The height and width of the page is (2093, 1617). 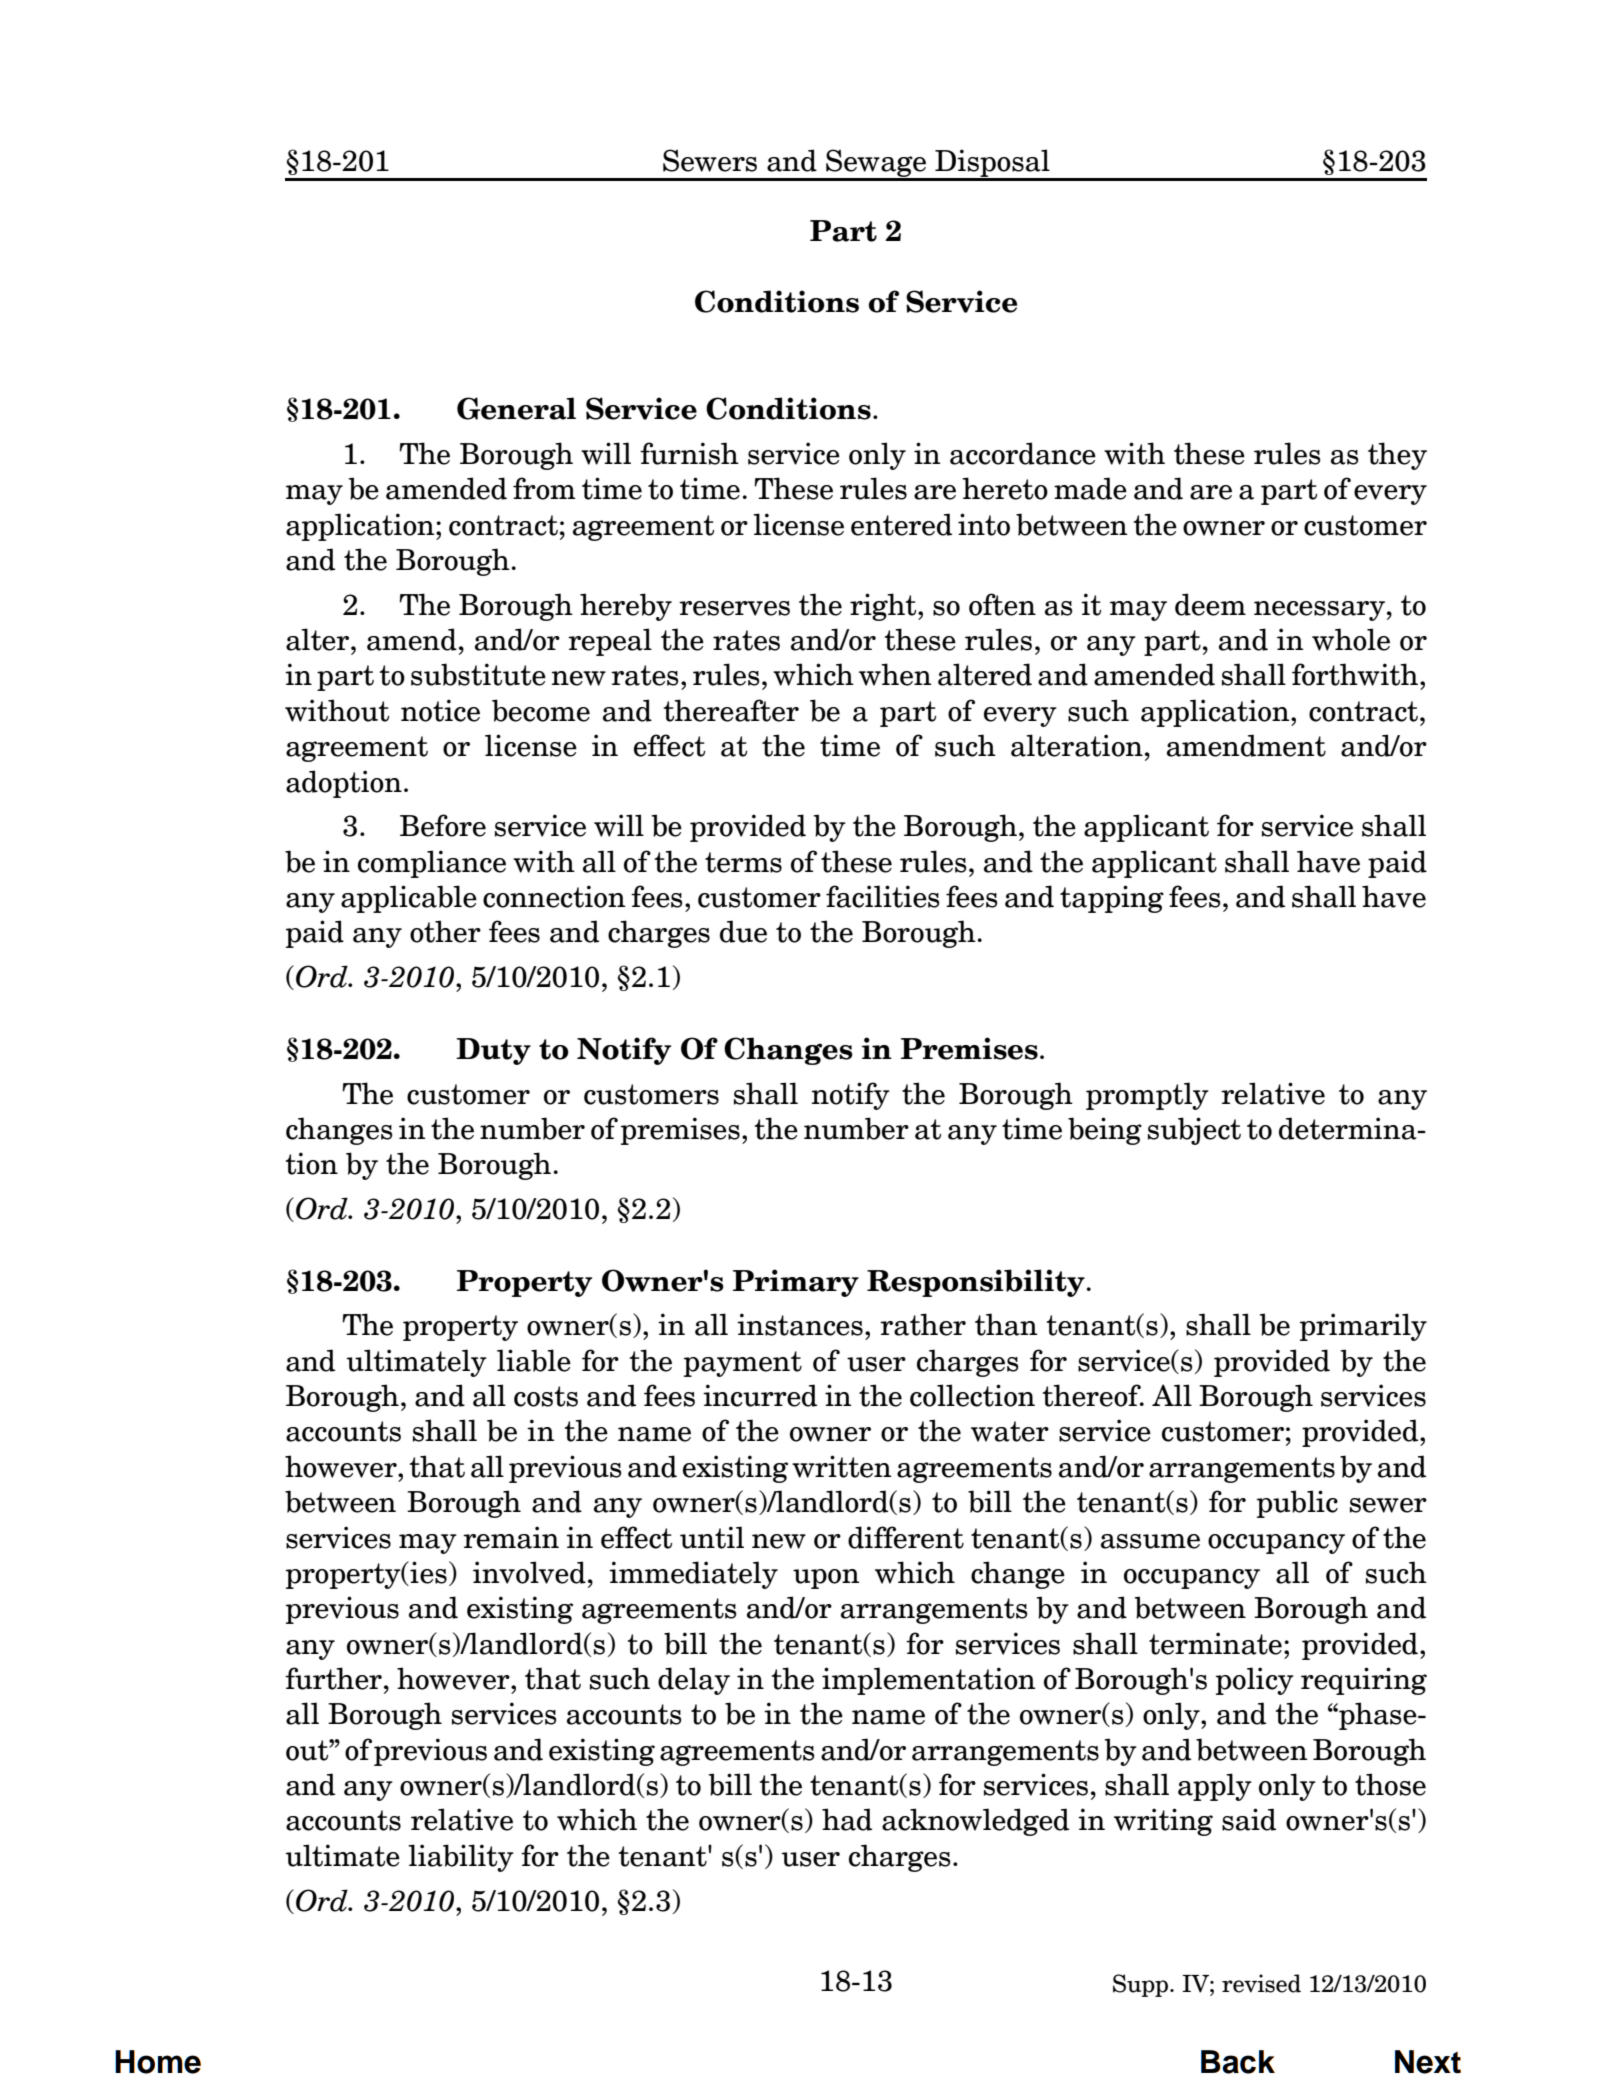 I want to click on revised, so click(x=1261, y=1983).
